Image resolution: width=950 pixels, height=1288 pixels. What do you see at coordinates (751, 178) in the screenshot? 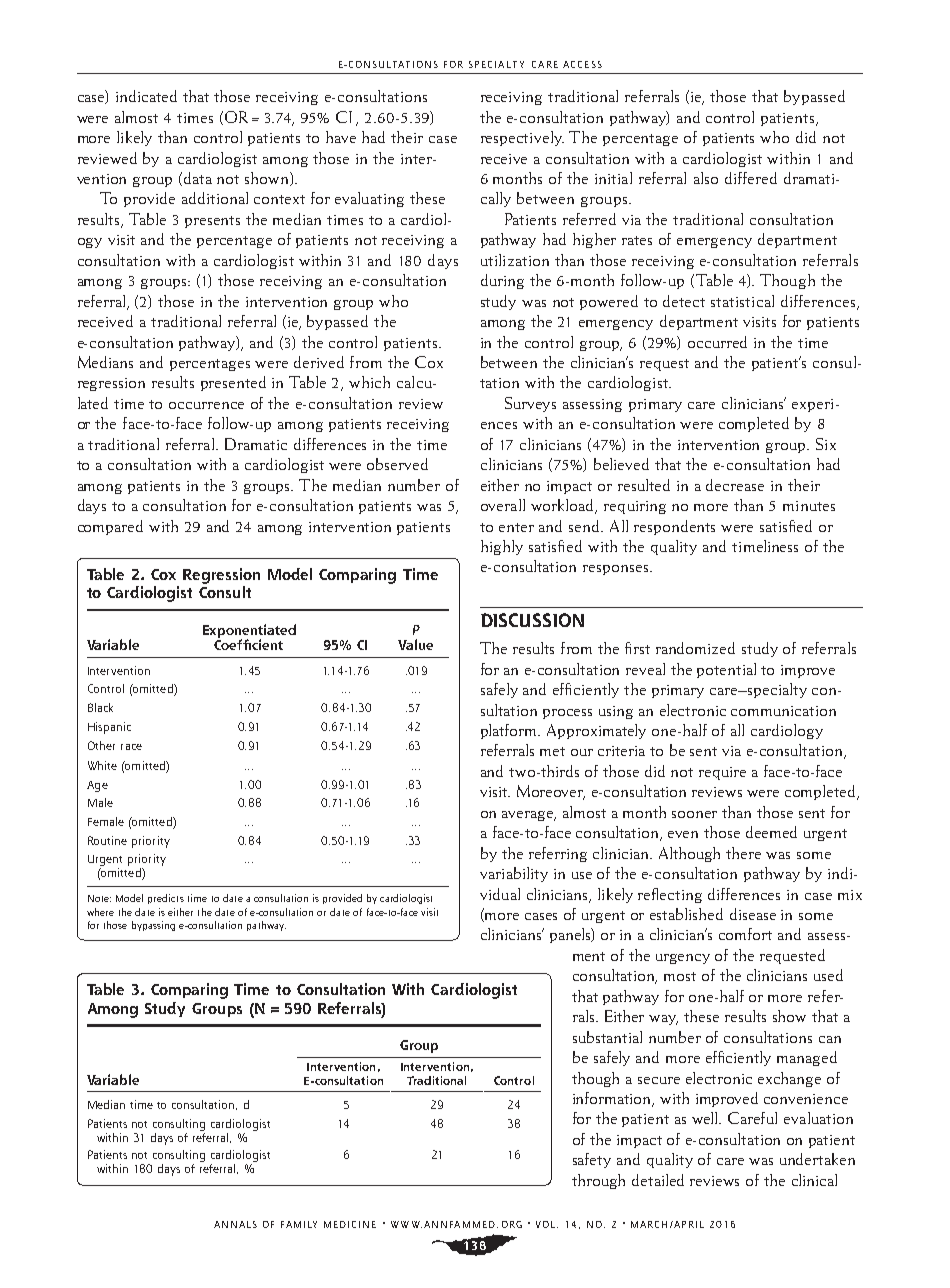
I see `differed` at bounding box center [751, 178].
